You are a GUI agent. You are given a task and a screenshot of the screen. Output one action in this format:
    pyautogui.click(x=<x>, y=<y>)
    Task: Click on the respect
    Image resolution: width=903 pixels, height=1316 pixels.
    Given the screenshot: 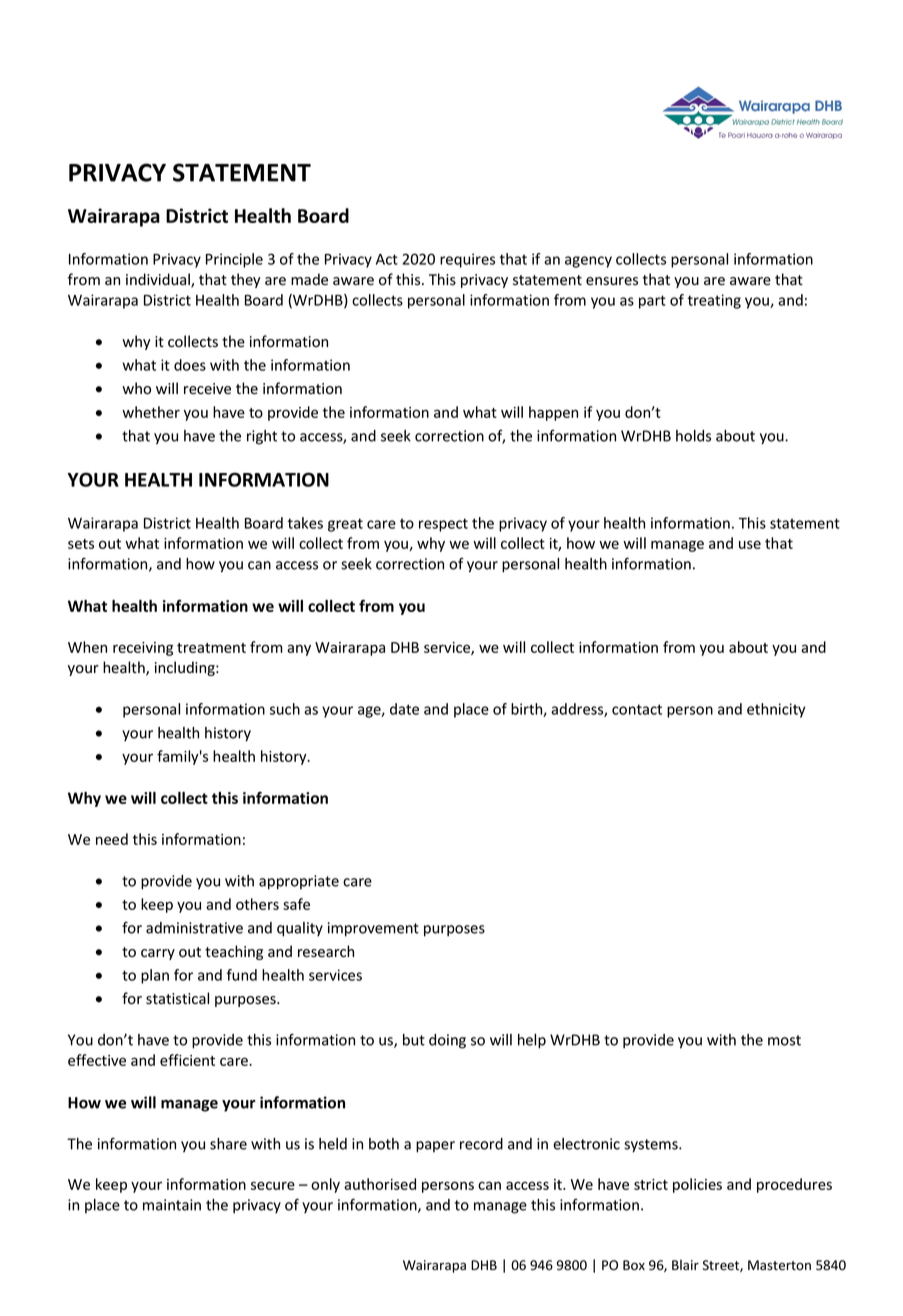 What is the action you would take?
    pyautogui.click(x=443, y=525)
